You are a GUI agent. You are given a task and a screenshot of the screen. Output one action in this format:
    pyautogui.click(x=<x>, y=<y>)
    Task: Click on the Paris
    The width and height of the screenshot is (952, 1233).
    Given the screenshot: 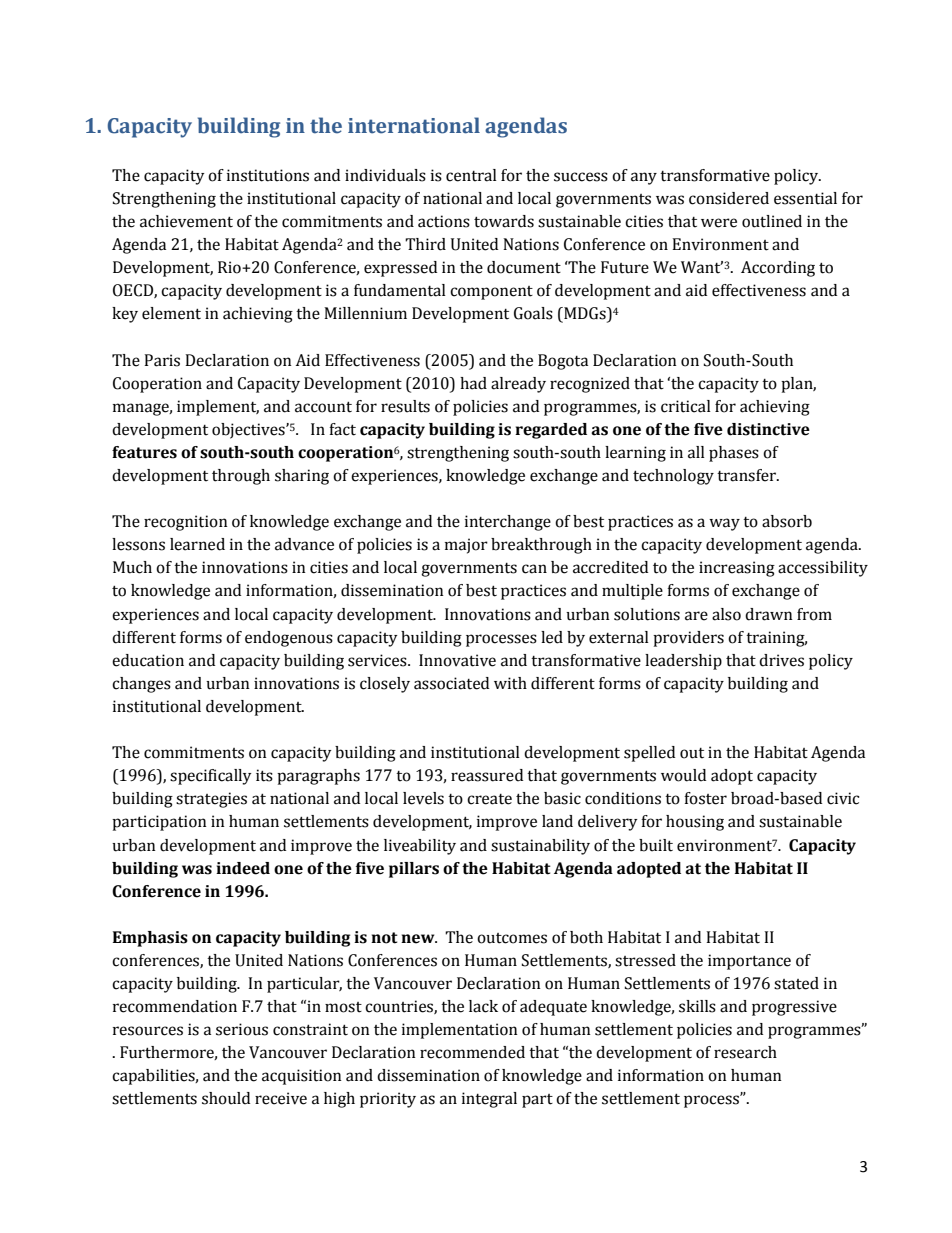 What is the action you would take?
    pyautogui.click(x=162, y=360)
